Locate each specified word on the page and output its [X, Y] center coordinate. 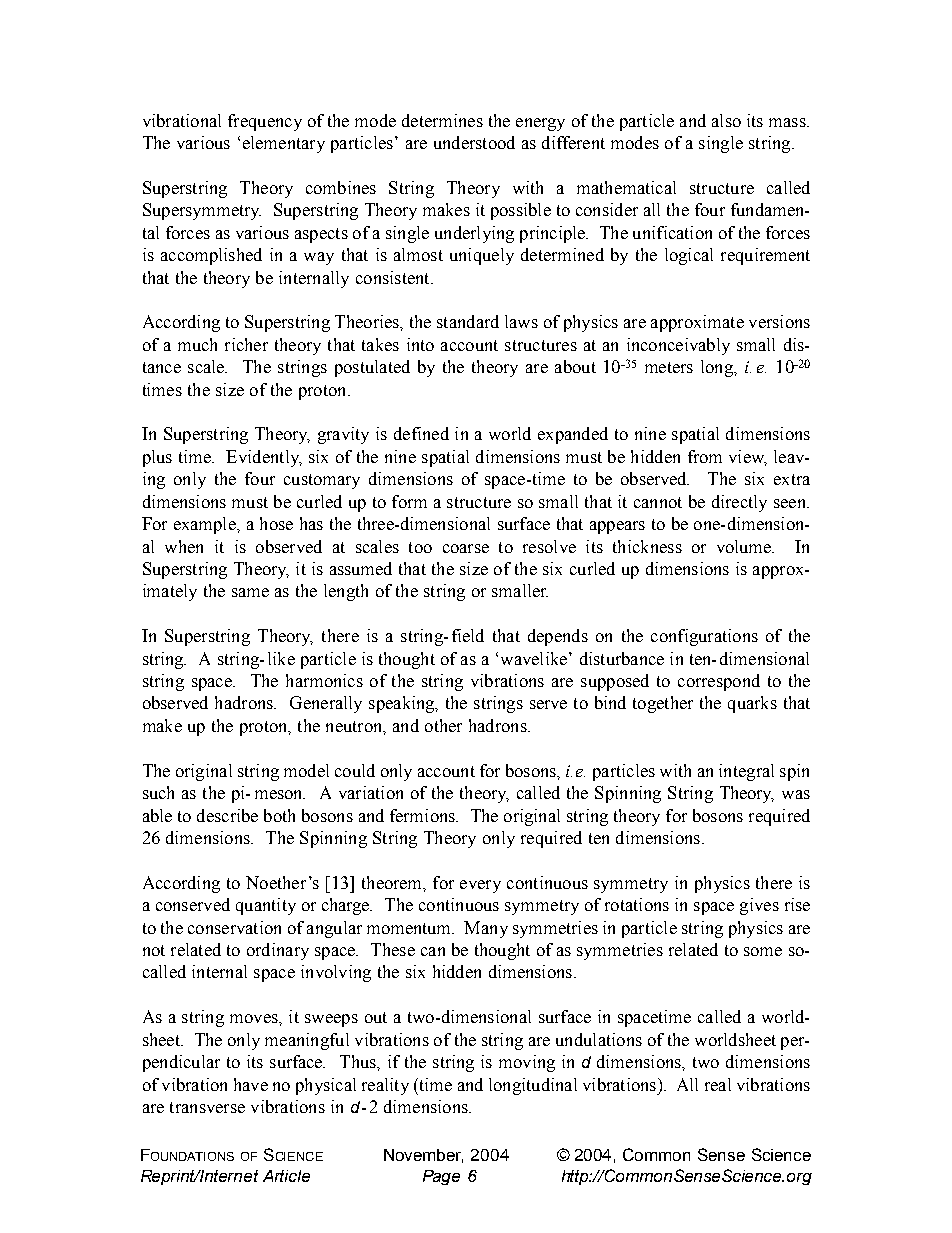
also [726, 120]
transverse [207, 1107]
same [250, 592]
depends [558, 637]
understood [474, 142]
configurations [704, 637]
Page [441, 1177]
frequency [265, 122]
